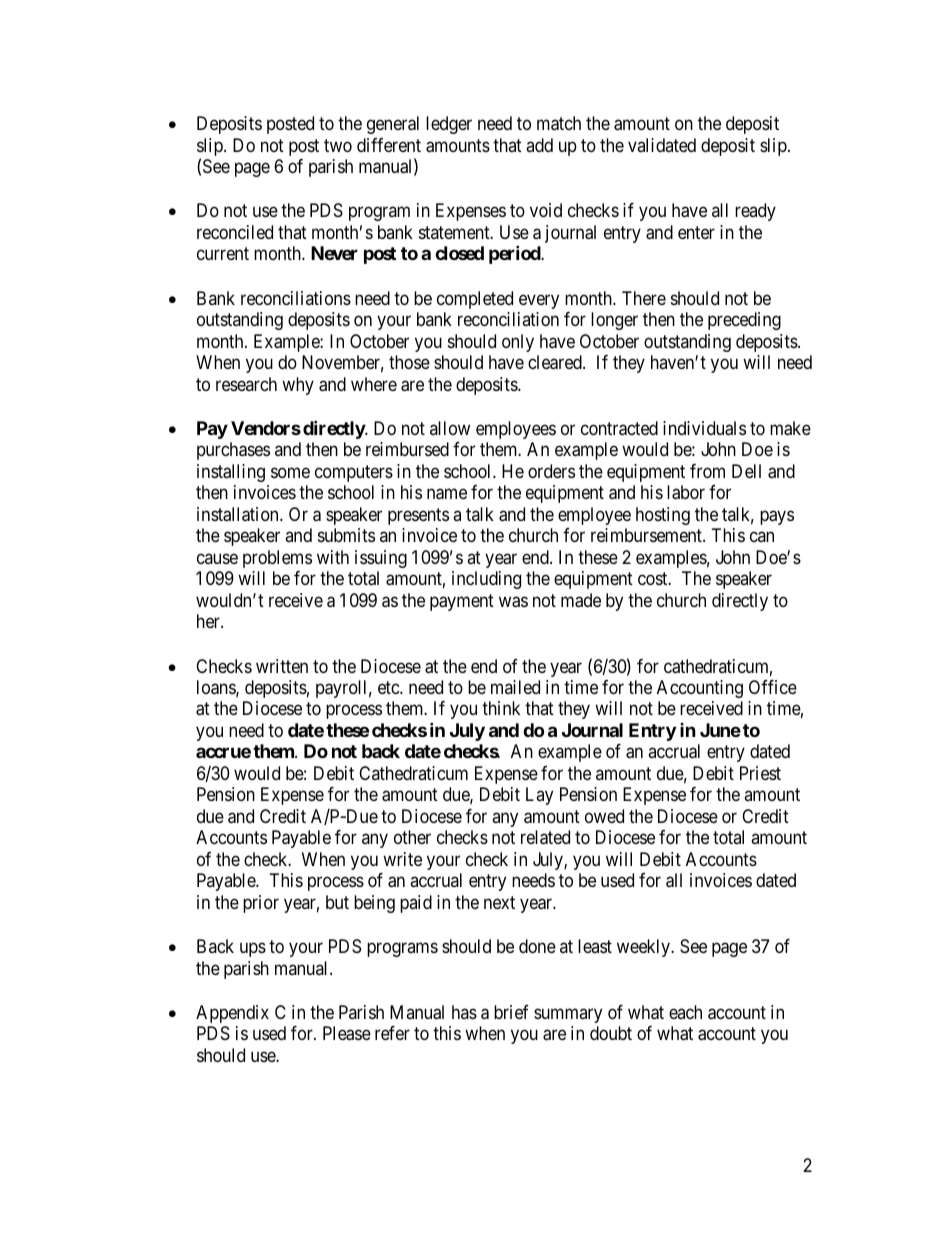 The height and width of the screenshot is (1233, 952). What do you see at coordinates (539, 145) in the screenshot?
I see `add` at bounding box center [539, 145].
